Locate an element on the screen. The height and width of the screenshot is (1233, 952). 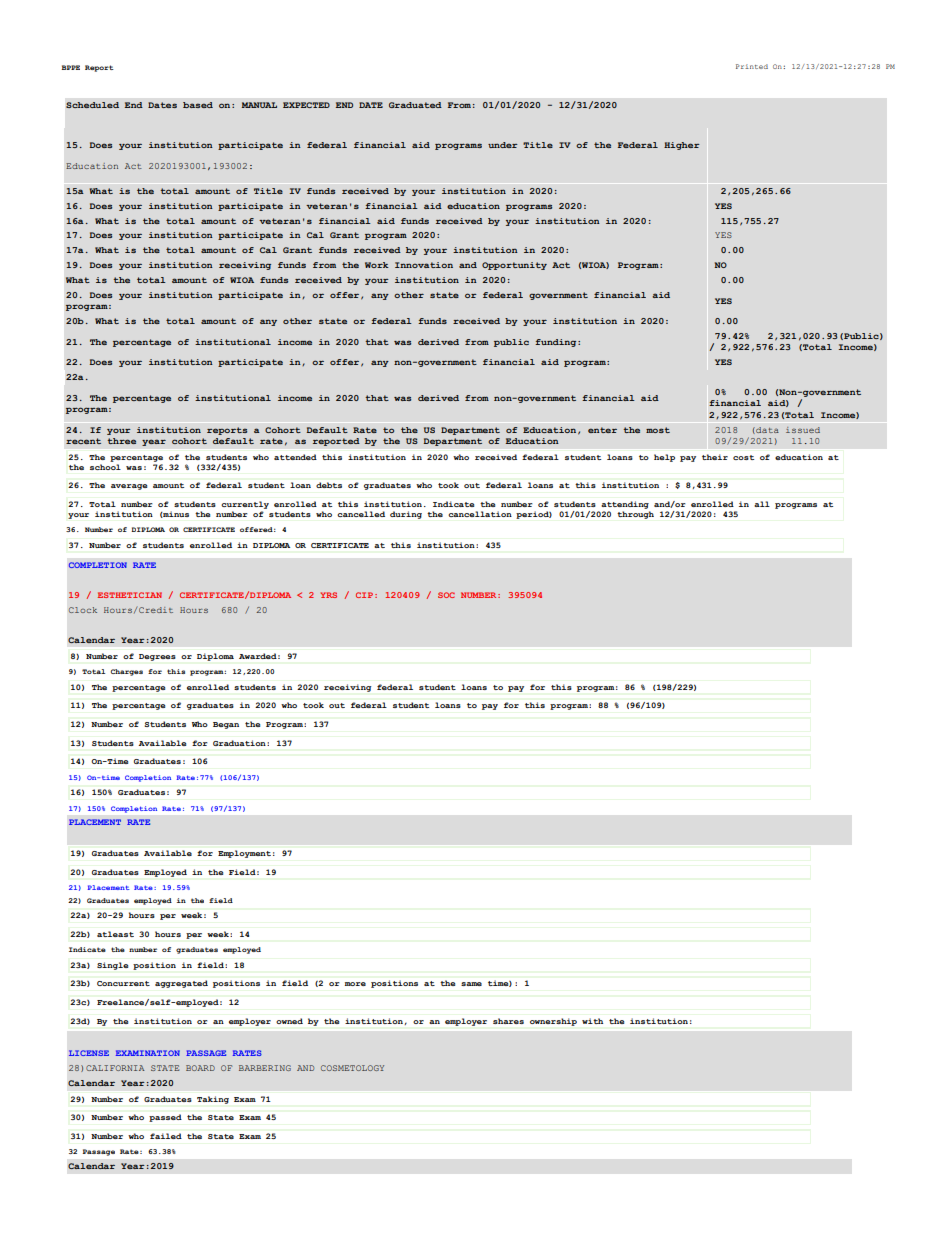
same is located at coordinates (471, 984).
